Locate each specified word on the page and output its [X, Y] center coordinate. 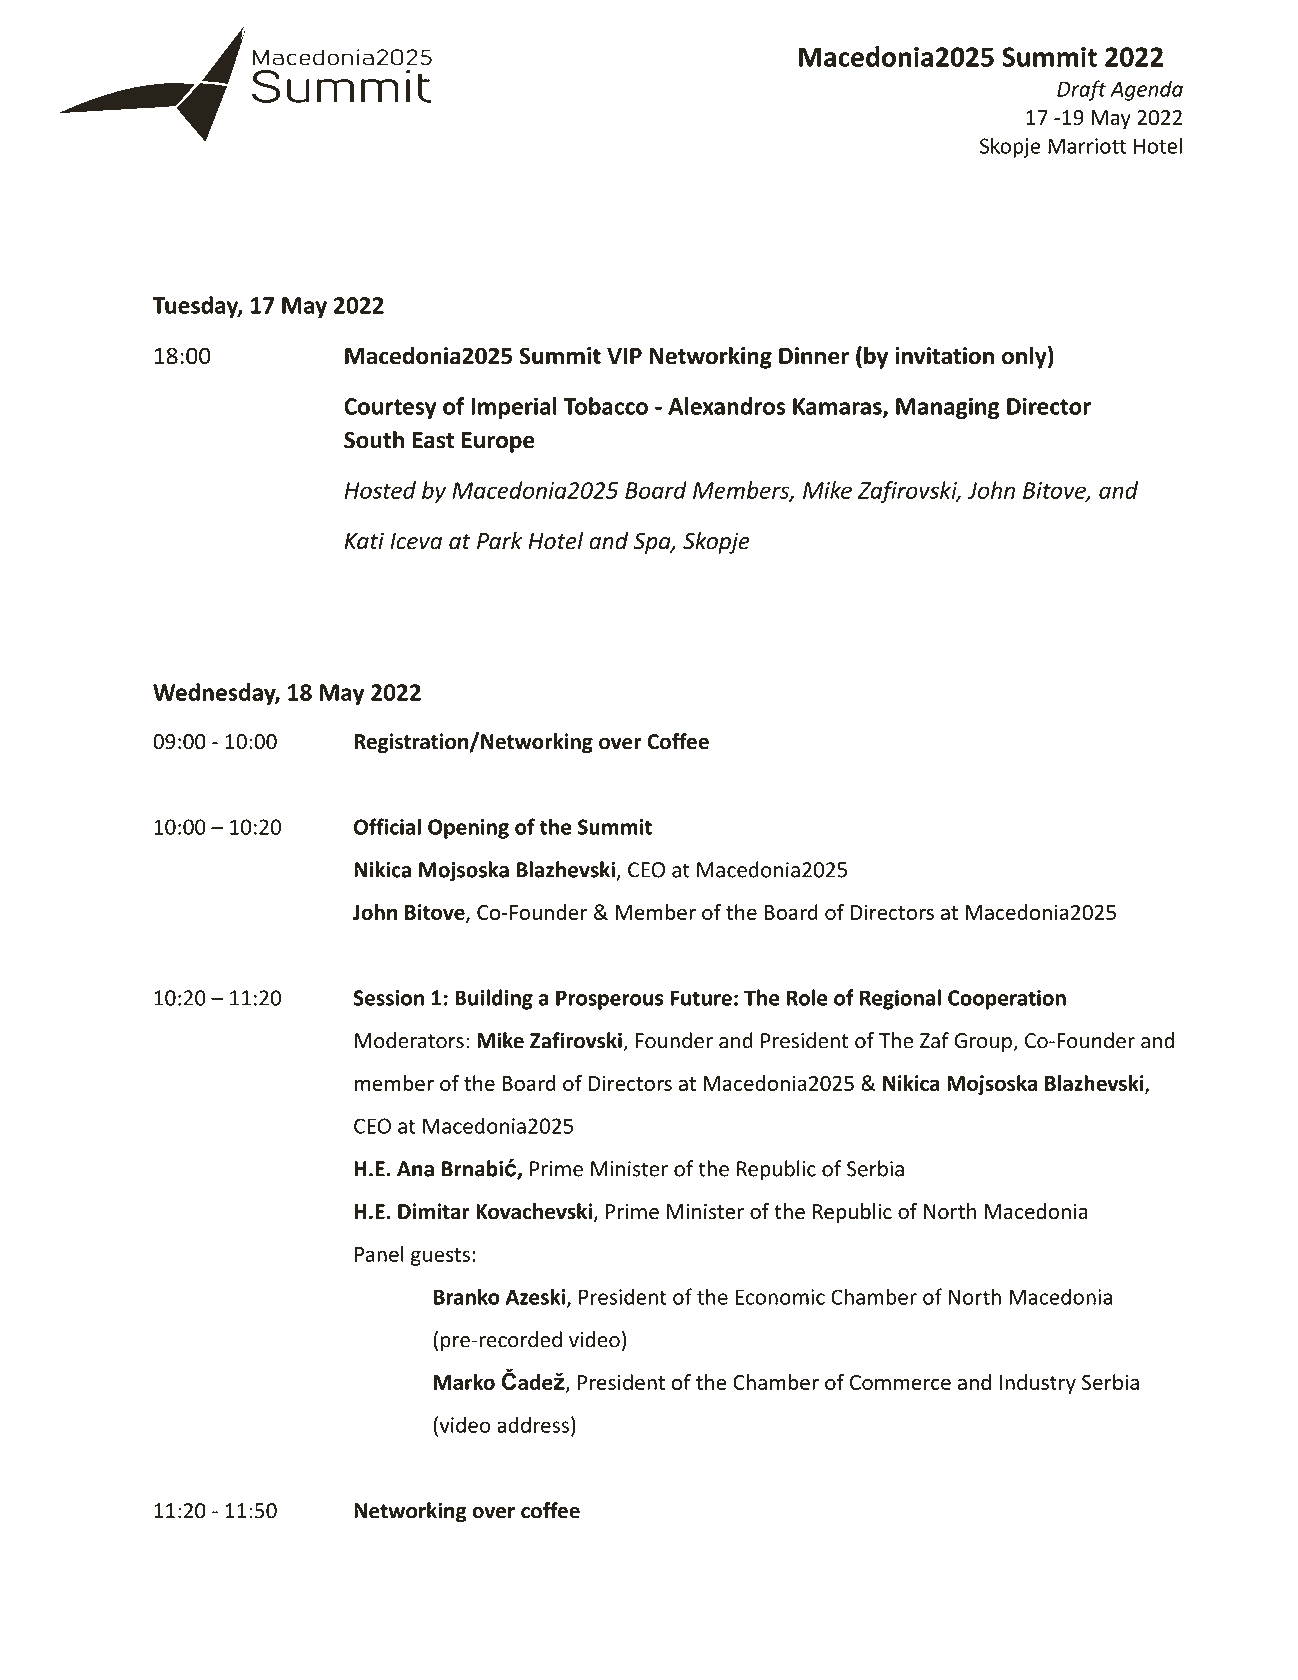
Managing [948, 408]
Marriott [1087, 146]
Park [499, 540]
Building [494, 999]
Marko [464, 1382]
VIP [624, 355]
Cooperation [1007, 1000]
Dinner [814, 356]
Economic [780, 1297]
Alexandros [726, 406]
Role [807, 997]
